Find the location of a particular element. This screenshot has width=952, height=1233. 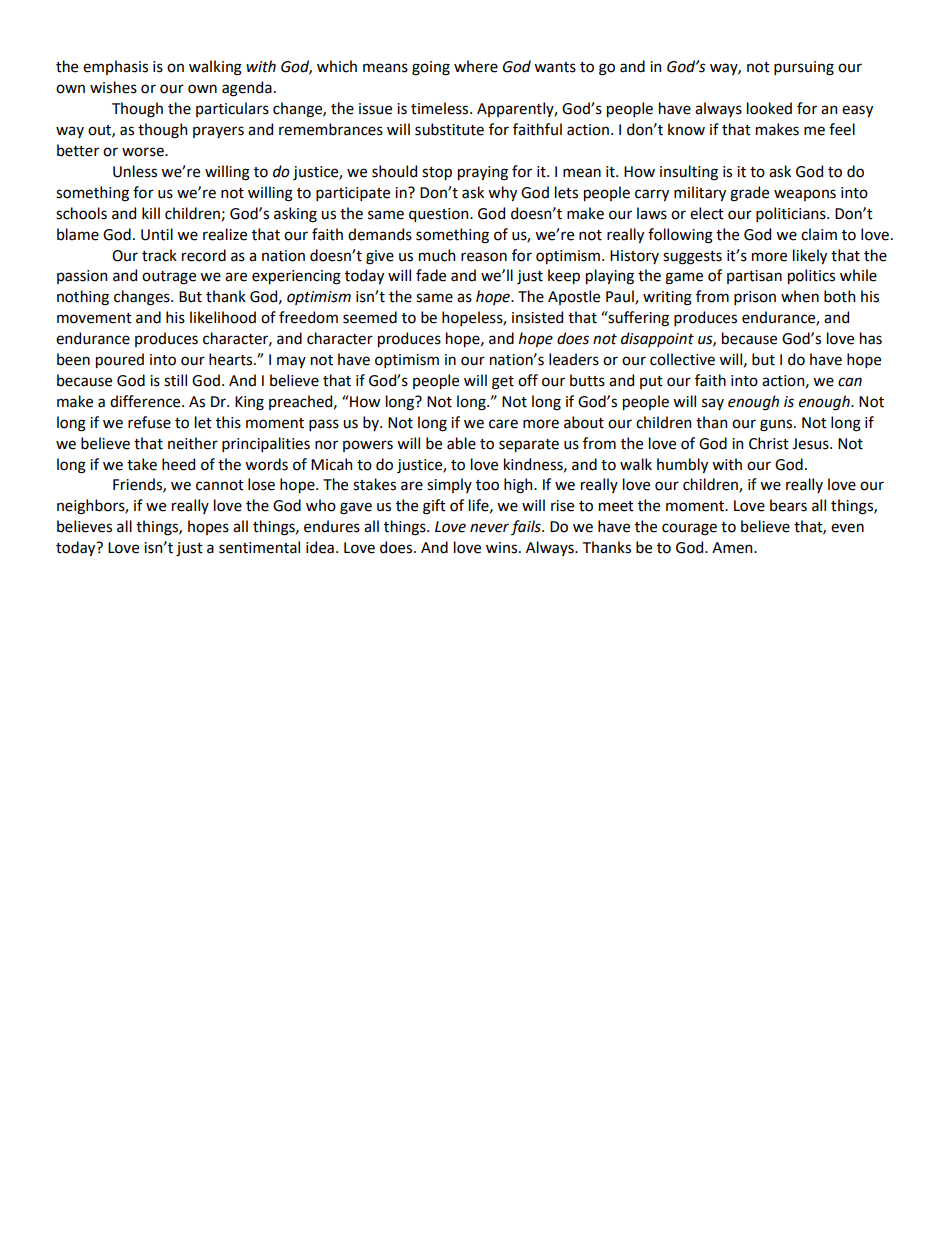

pursuing is located at coordinates (804, 68).
